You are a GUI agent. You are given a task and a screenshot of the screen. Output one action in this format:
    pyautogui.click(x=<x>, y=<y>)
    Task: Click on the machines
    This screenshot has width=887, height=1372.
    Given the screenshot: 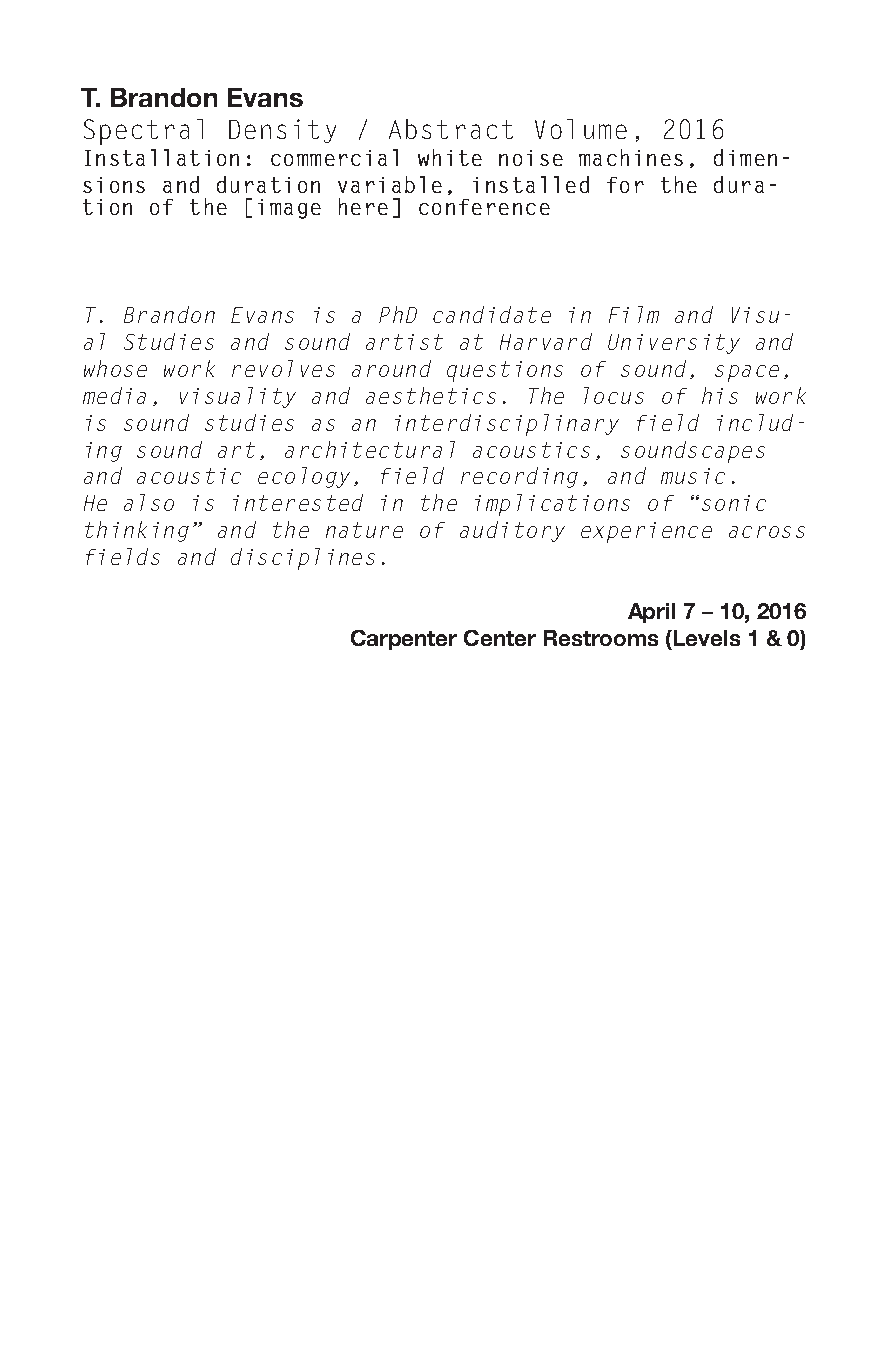 What is the action you would take?
    pyautogui.click(x=631, y=157)
